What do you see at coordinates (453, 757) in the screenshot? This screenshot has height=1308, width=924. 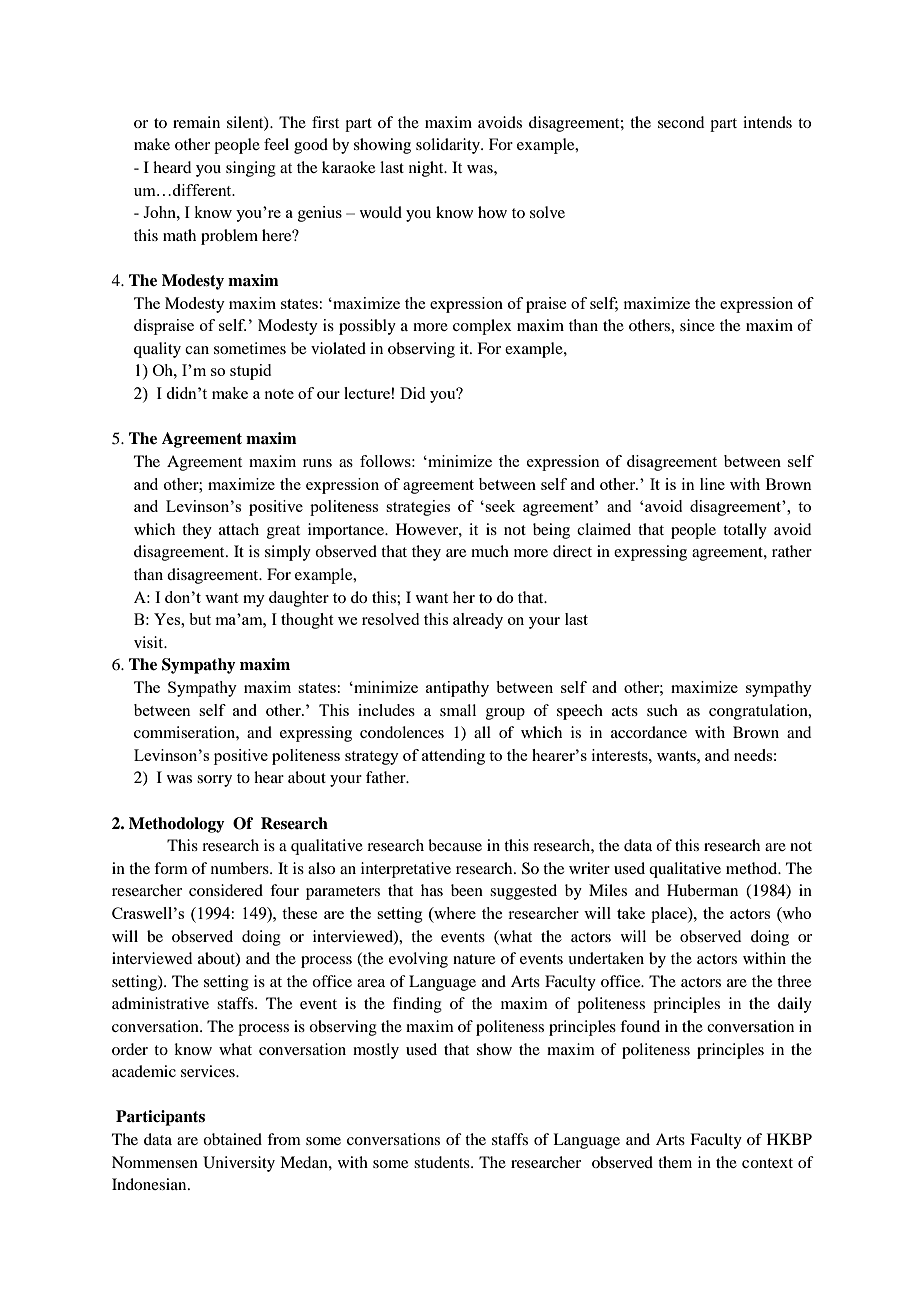 I see `attending` at bounding box center [453, 757].
